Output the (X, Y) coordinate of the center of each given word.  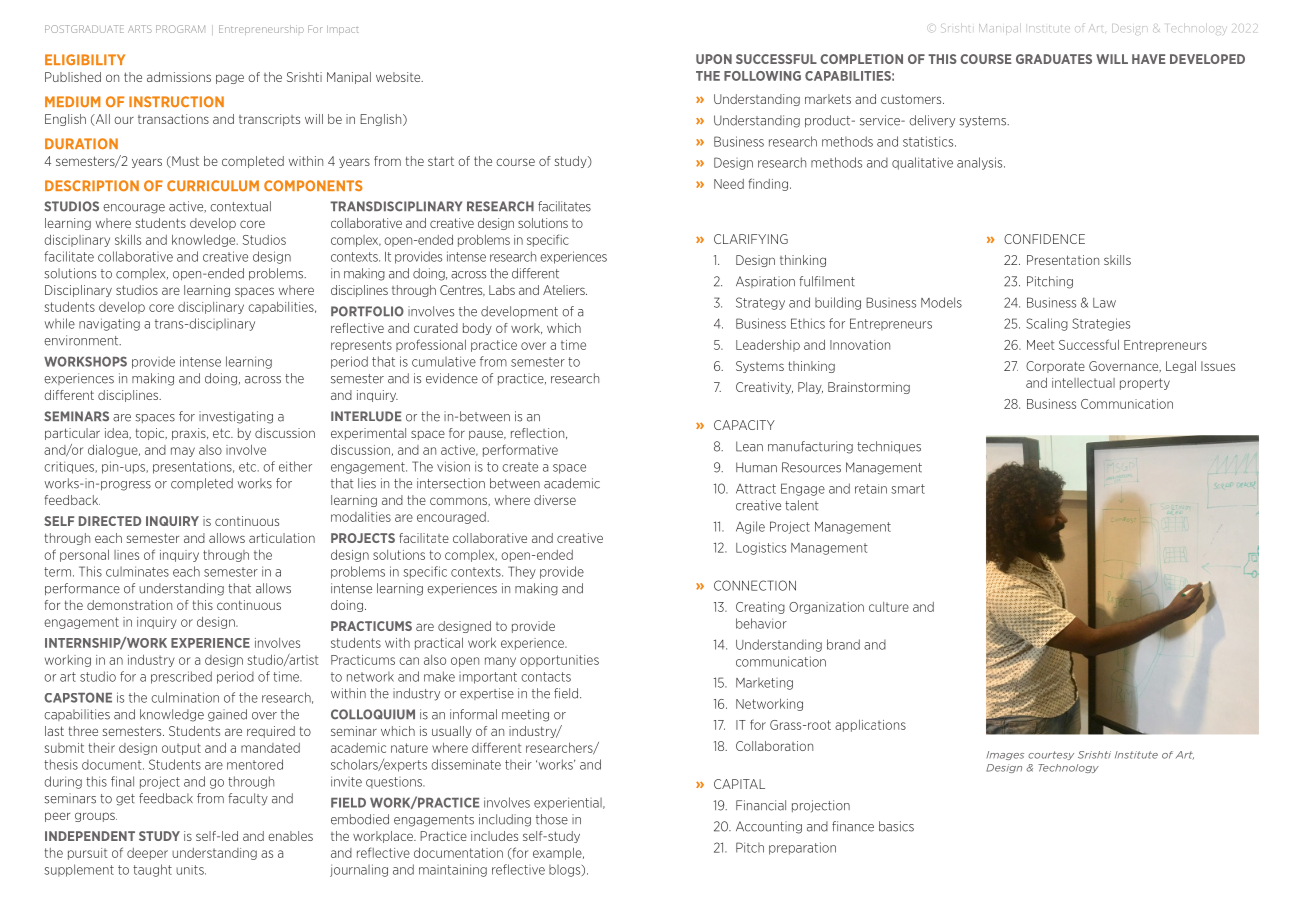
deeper (147, 854)
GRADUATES (1054, 59)
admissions (179, 77)
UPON (714, 59)
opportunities (559, 661)
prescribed (181, 677)
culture (889, 607)
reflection (539, 433)
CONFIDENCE (1044, 239)
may (183, 452)
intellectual (1083, 383)
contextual (240, 206)
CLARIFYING (751, 239)
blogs (566, 871)
